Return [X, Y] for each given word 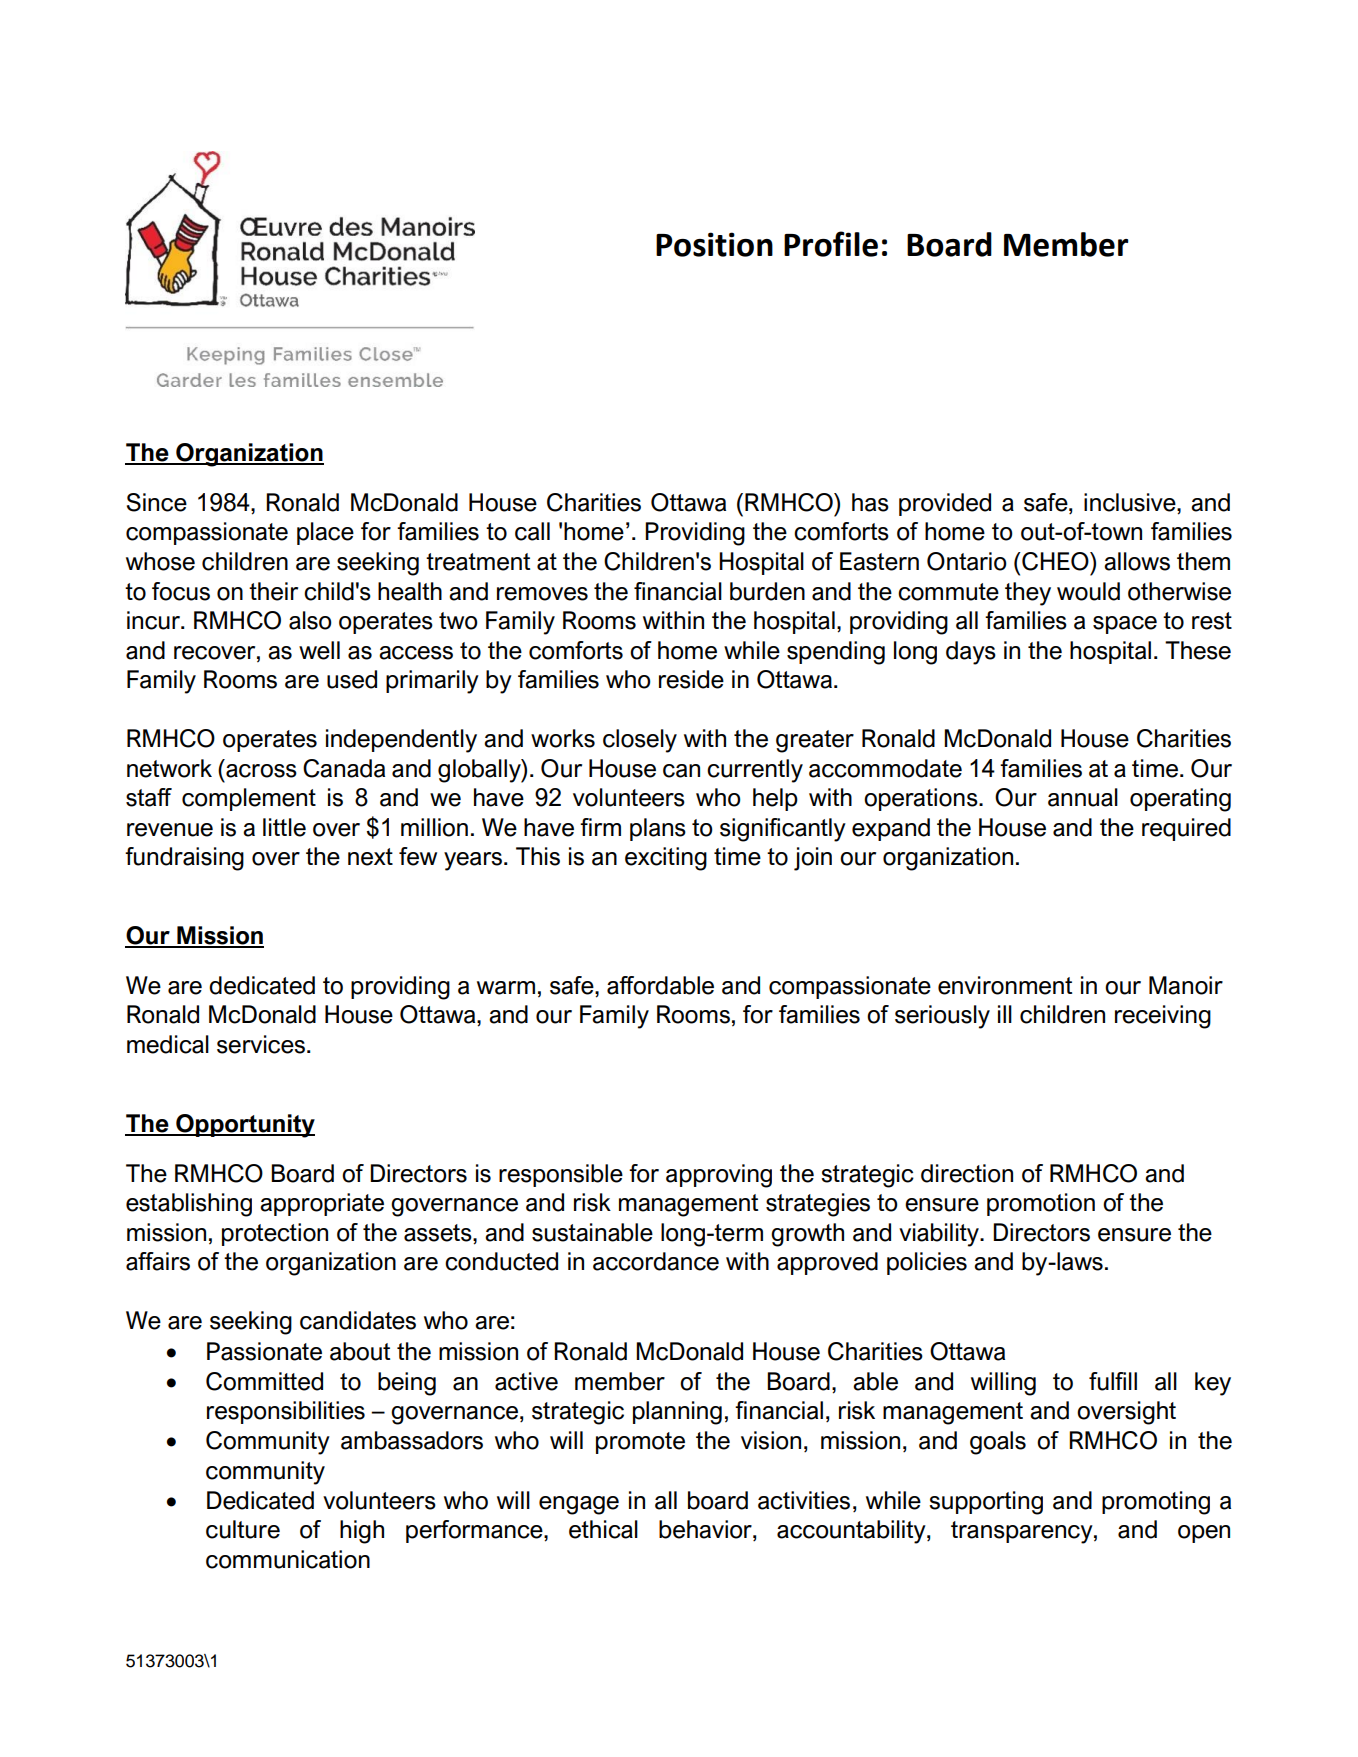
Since [157, 502]
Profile [831, 244]
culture [243, 1529]
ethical [603, 1529]
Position [714, 244]
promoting [1156, 1503]
